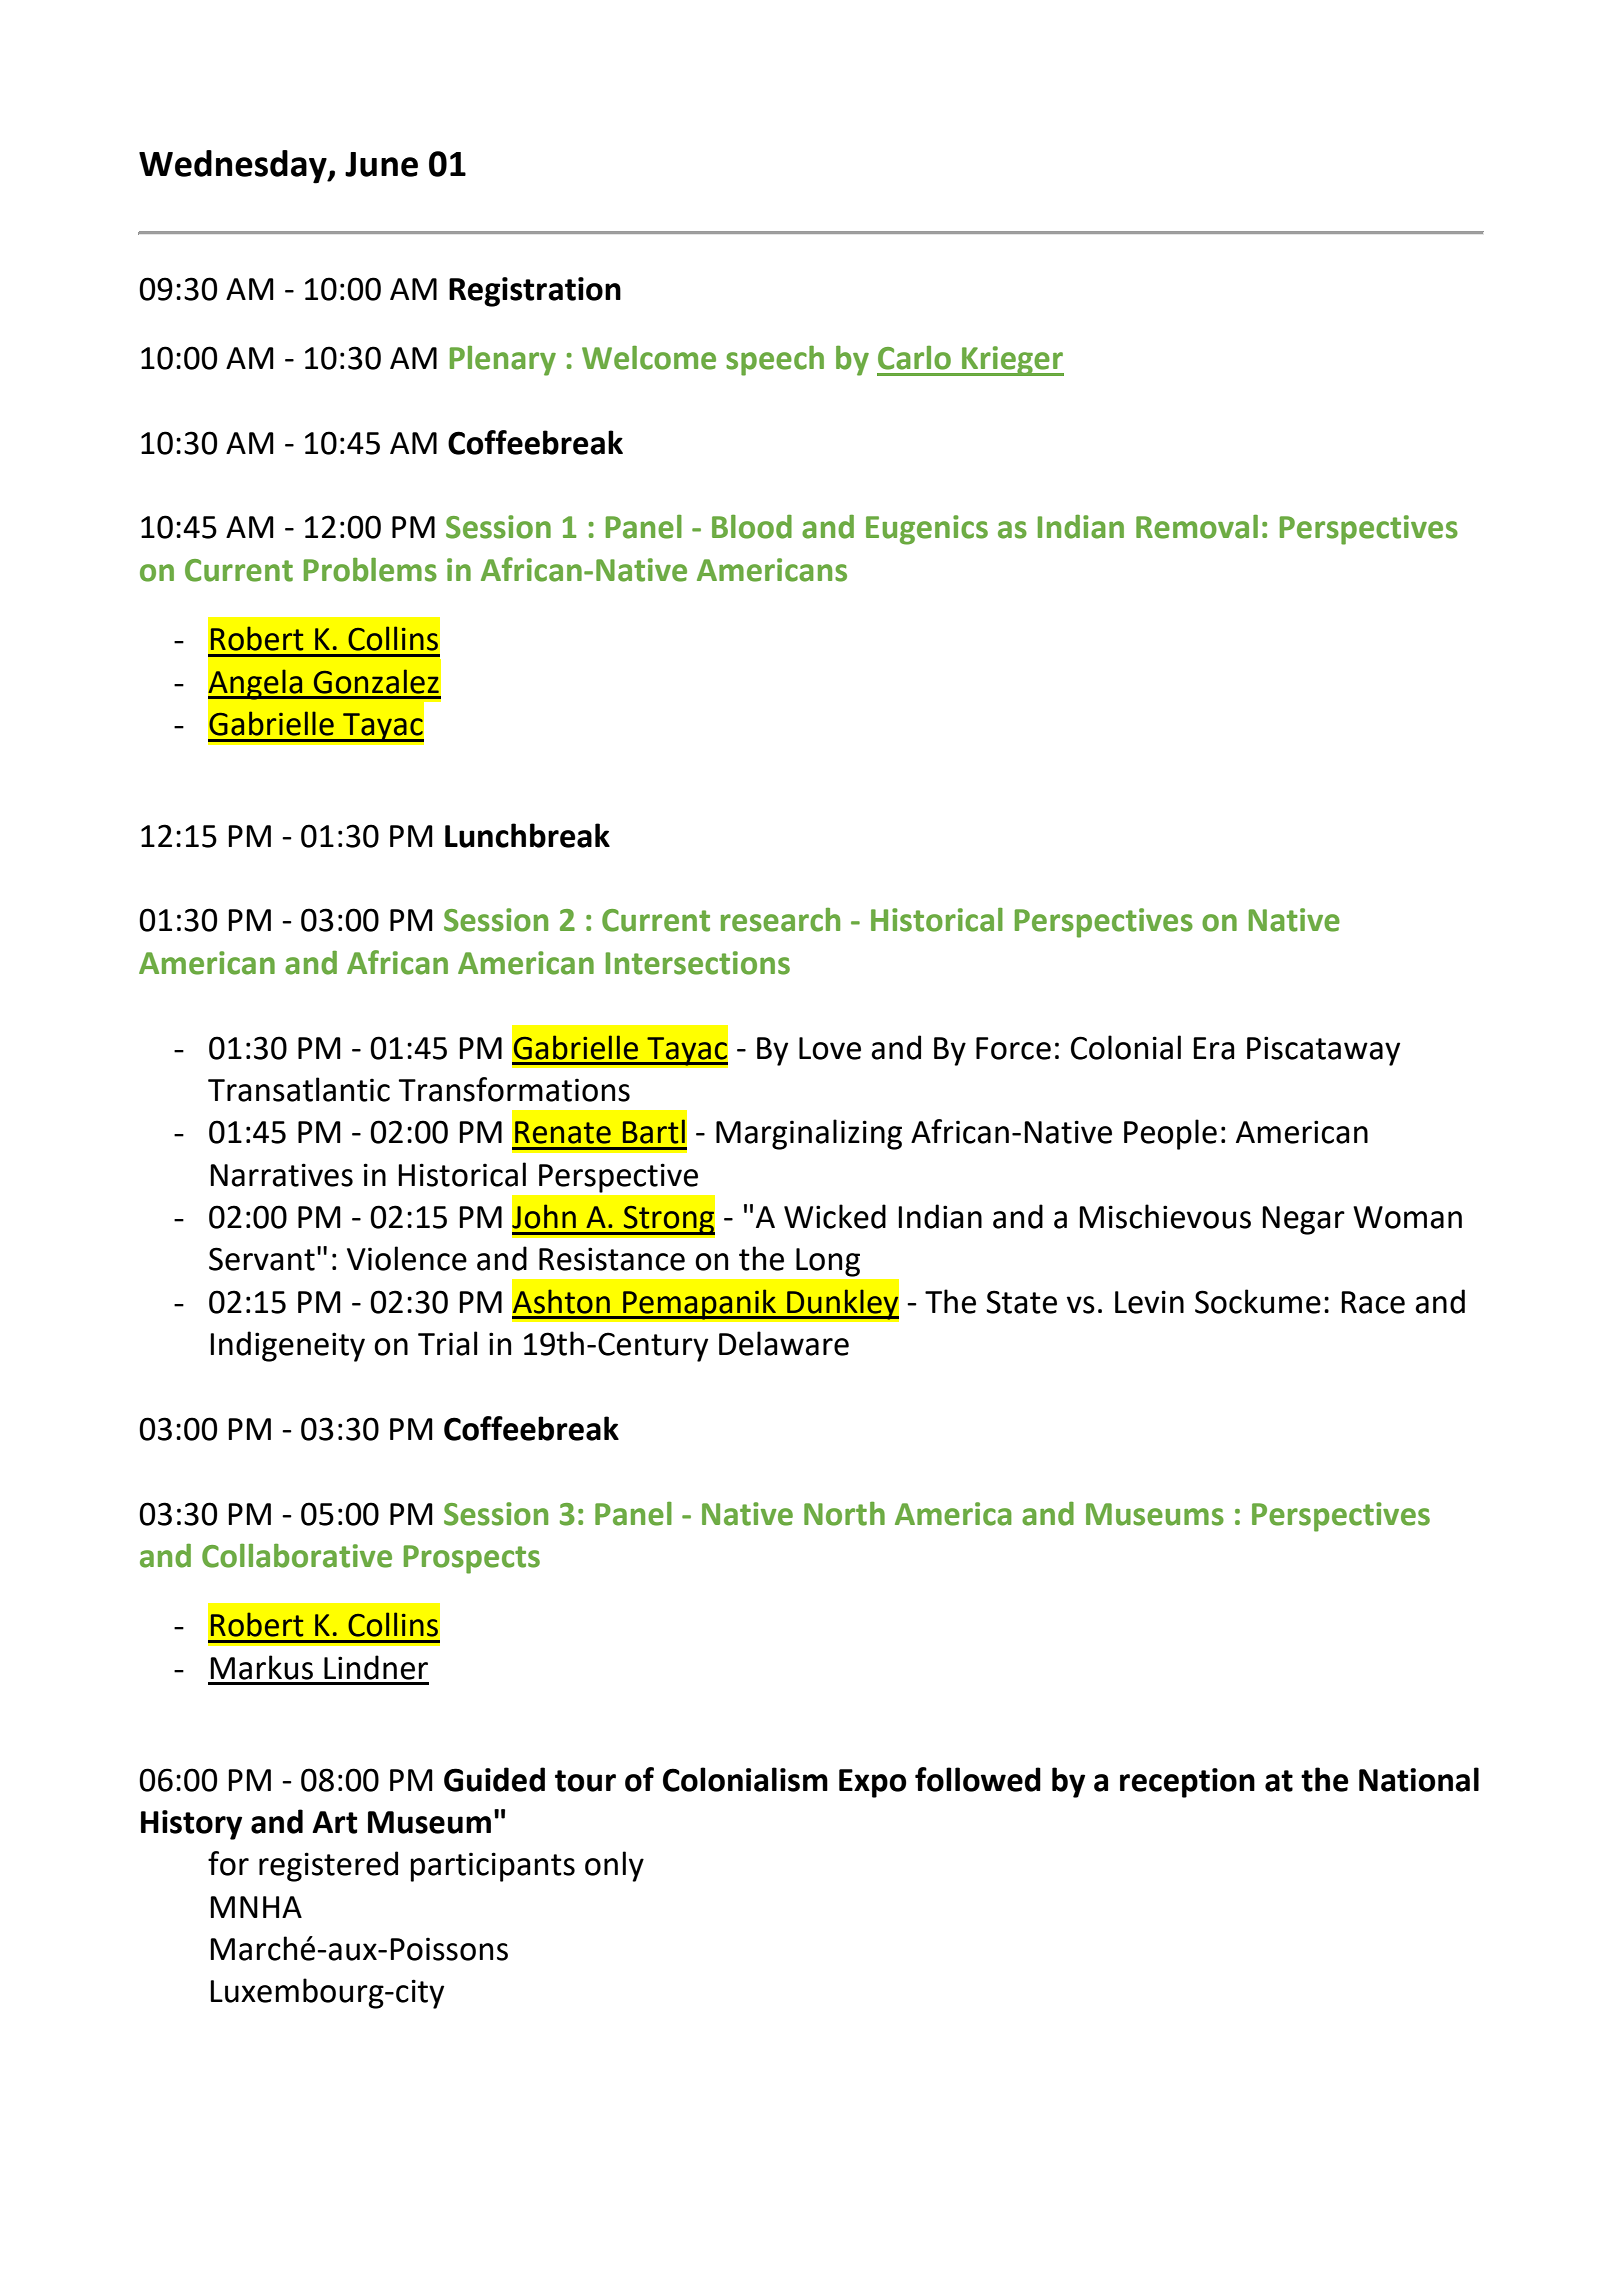  I want to click on June, so click(381, 164).
